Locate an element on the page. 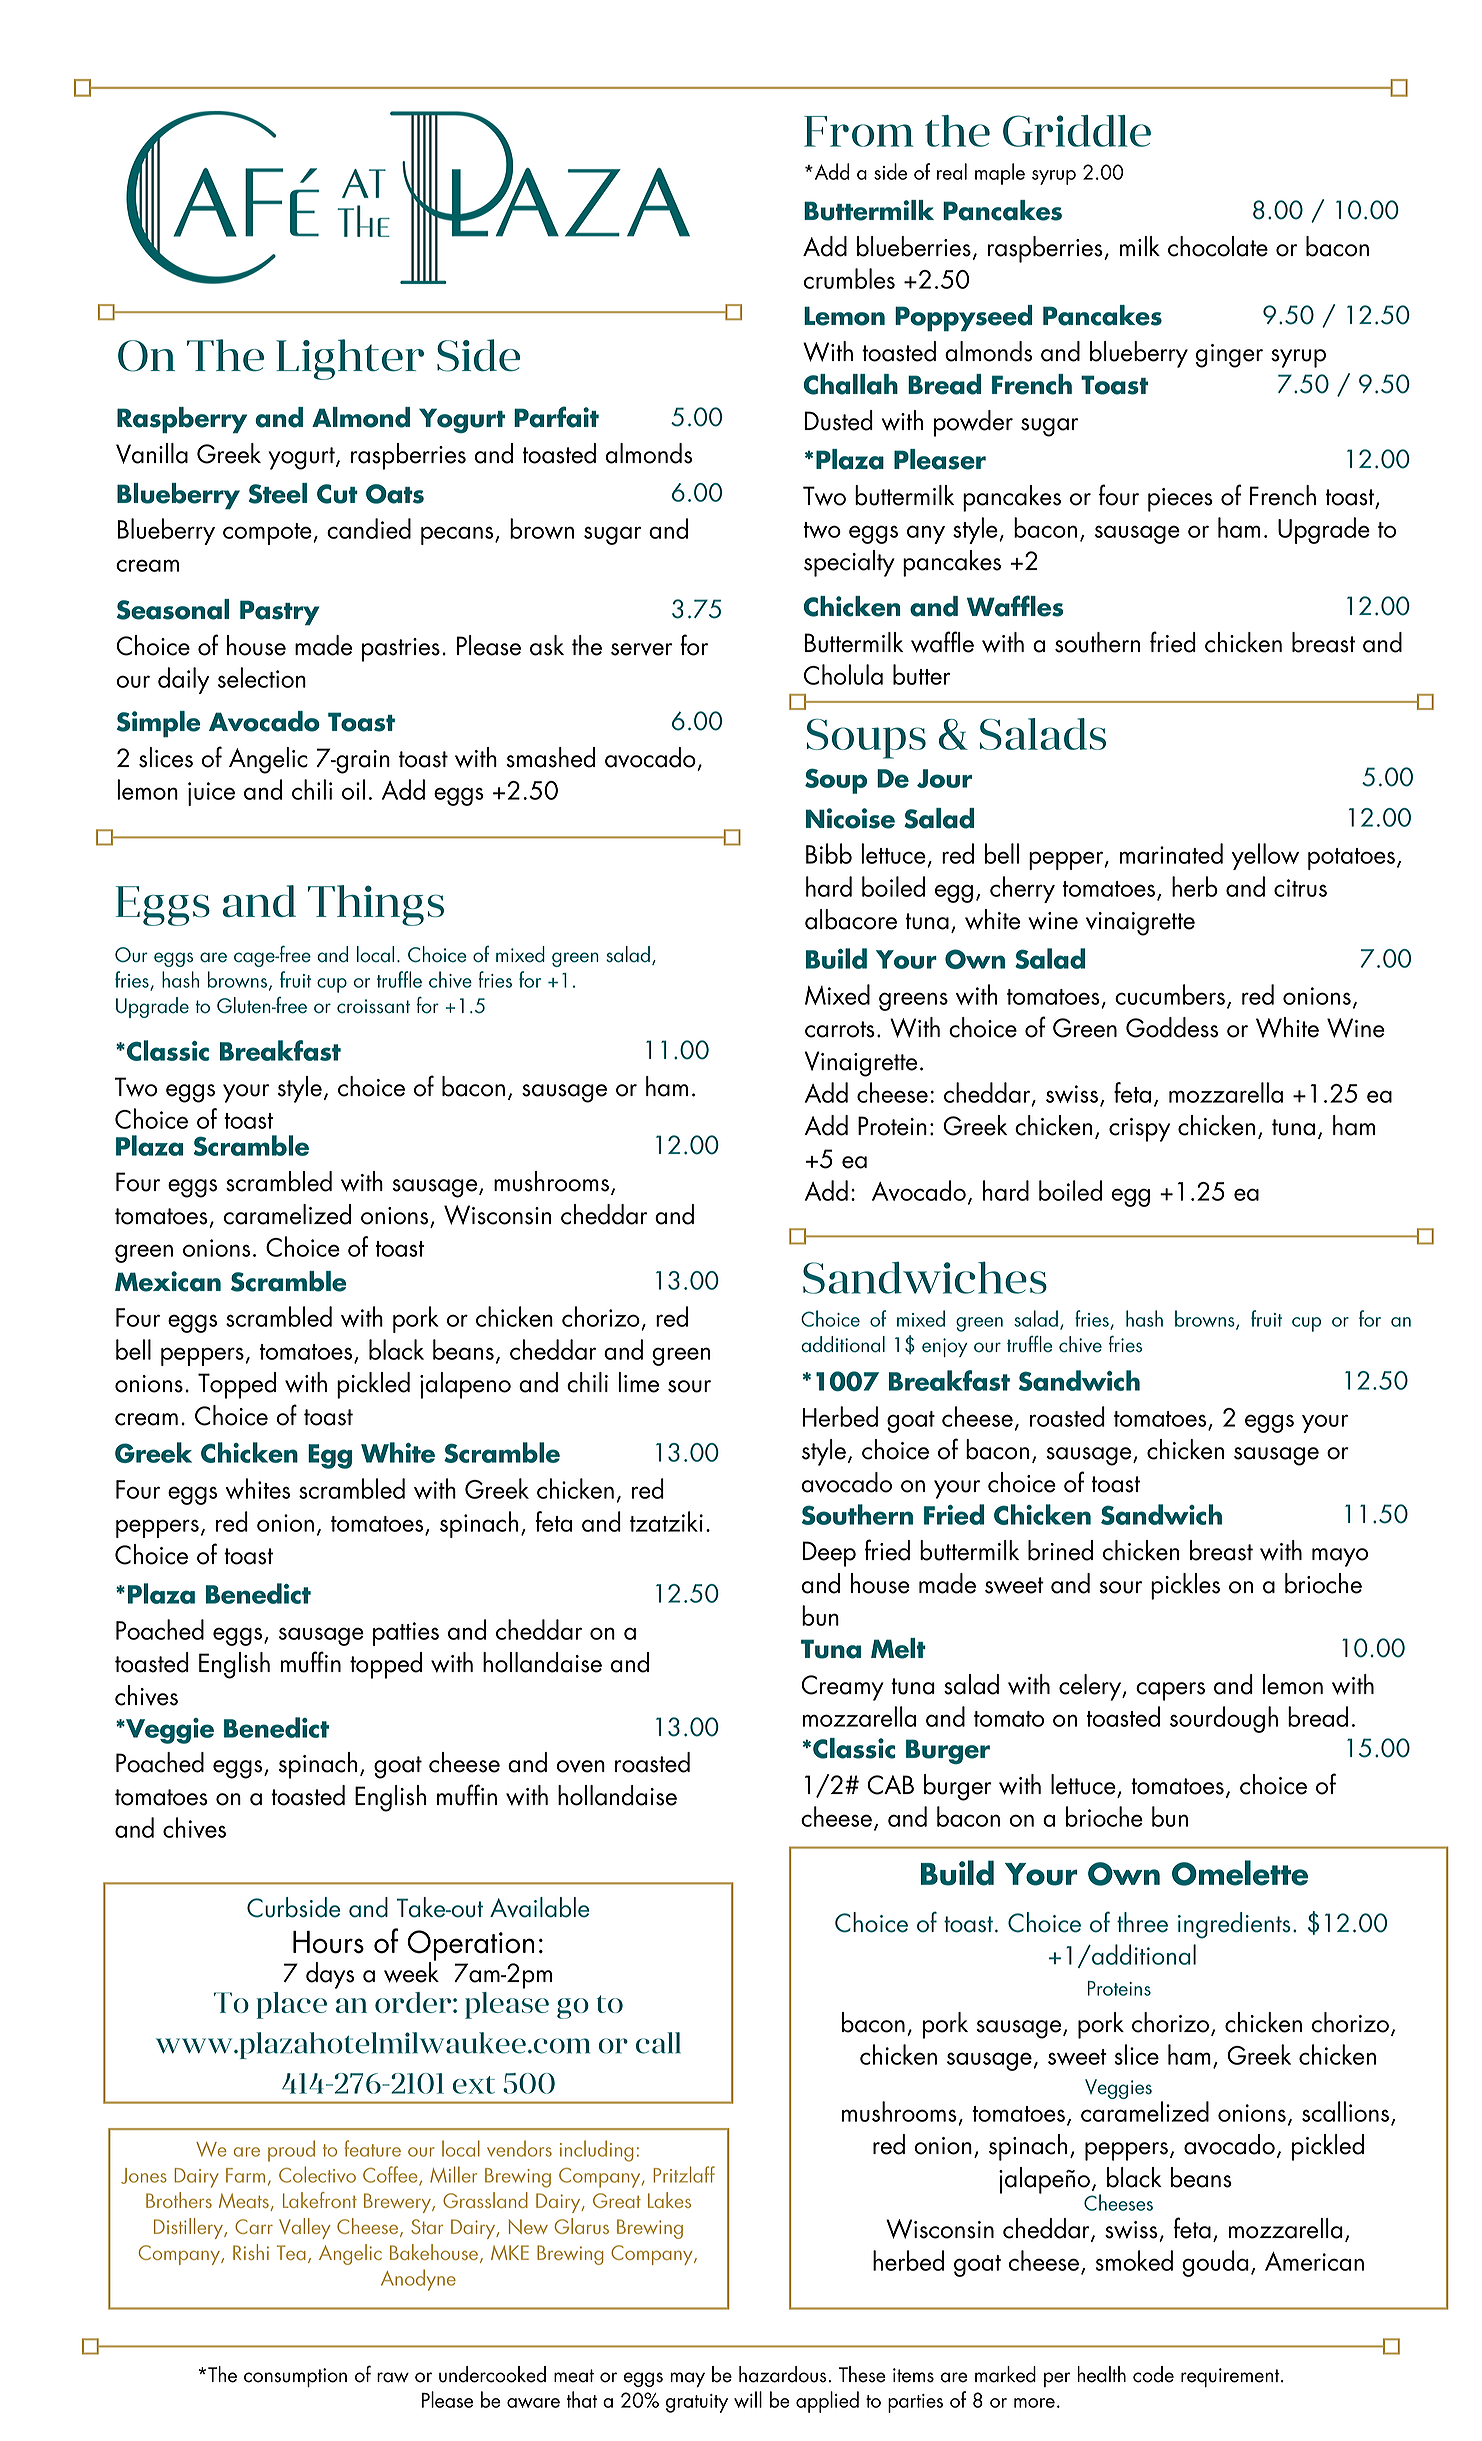 Image resolution: width=1482 pixels, height=2441 pixels. ingredients is located at coordinates (1234, 1925).
